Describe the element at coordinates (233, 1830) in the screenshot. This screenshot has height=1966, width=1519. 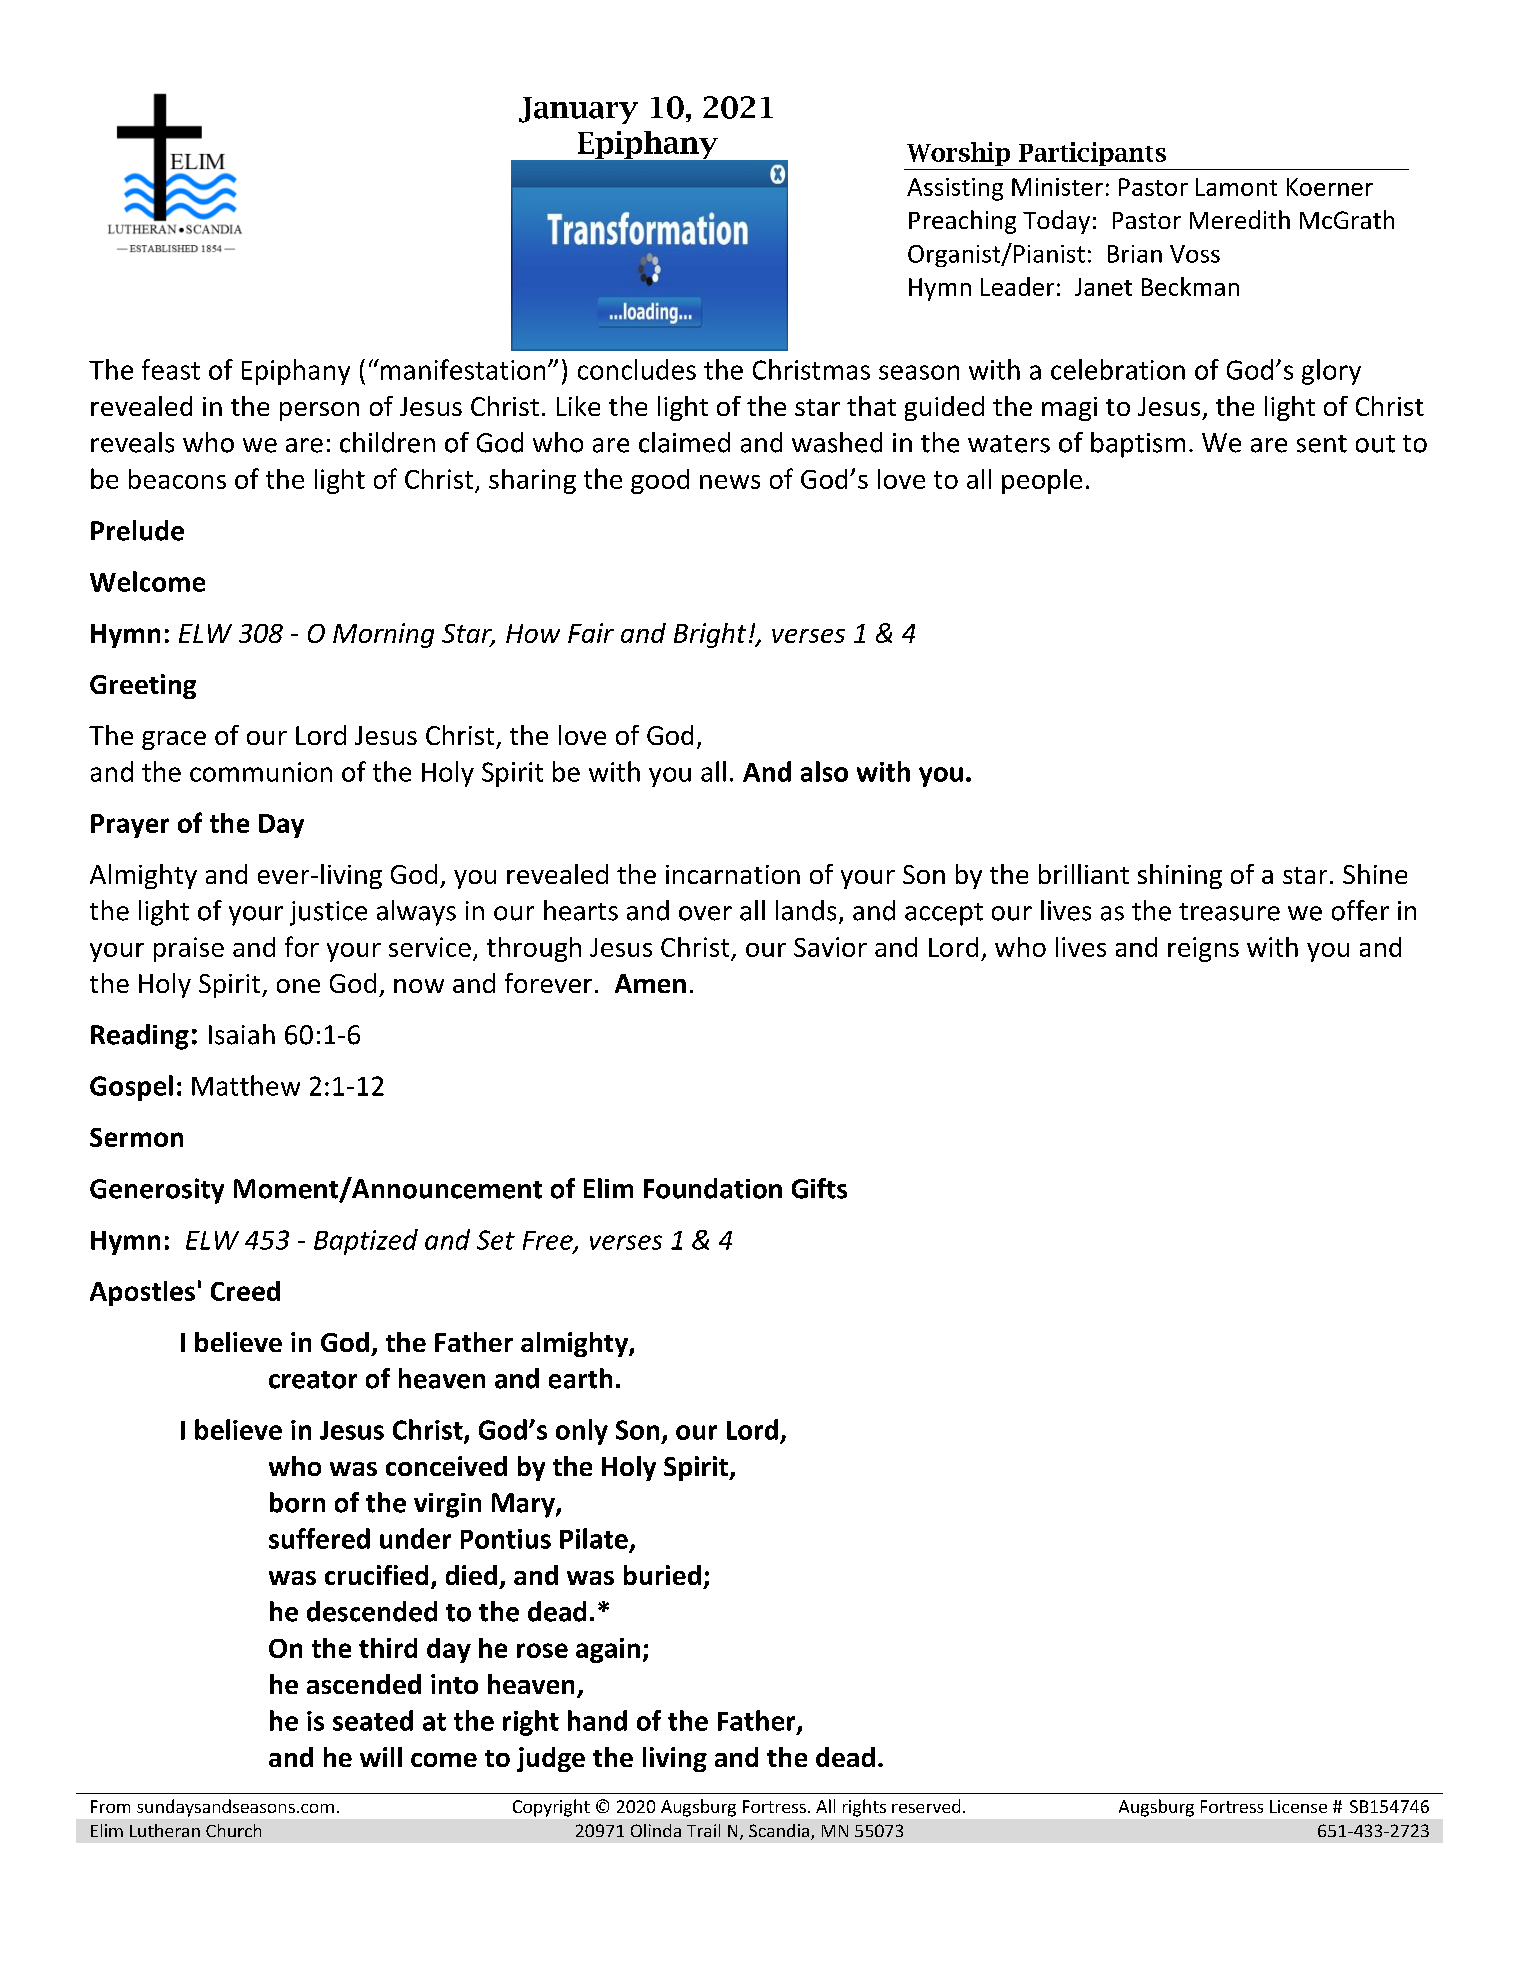
I see `Church` at that location.
